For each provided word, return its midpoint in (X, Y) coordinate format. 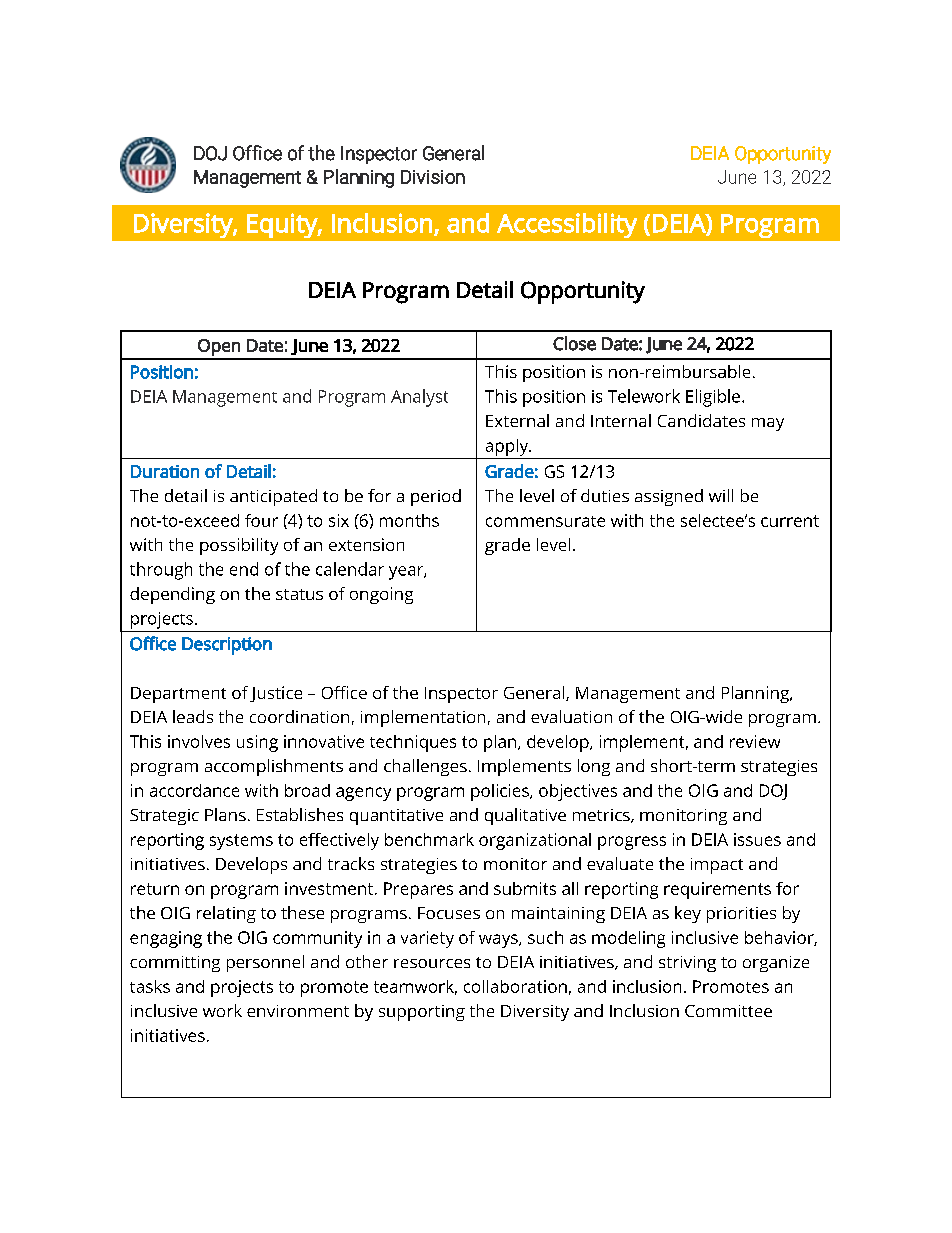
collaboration (515, 986)
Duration (165, 471)
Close (574, 343)
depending (172, 595)
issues (757, 839)
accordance (194, 790)
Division (433, 177)
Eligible (713, 398)
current (790, 521)
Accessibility (567, 225)
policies (501, 792)
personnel (265, 963)
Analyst (419, 398)
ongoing (381, 595)
